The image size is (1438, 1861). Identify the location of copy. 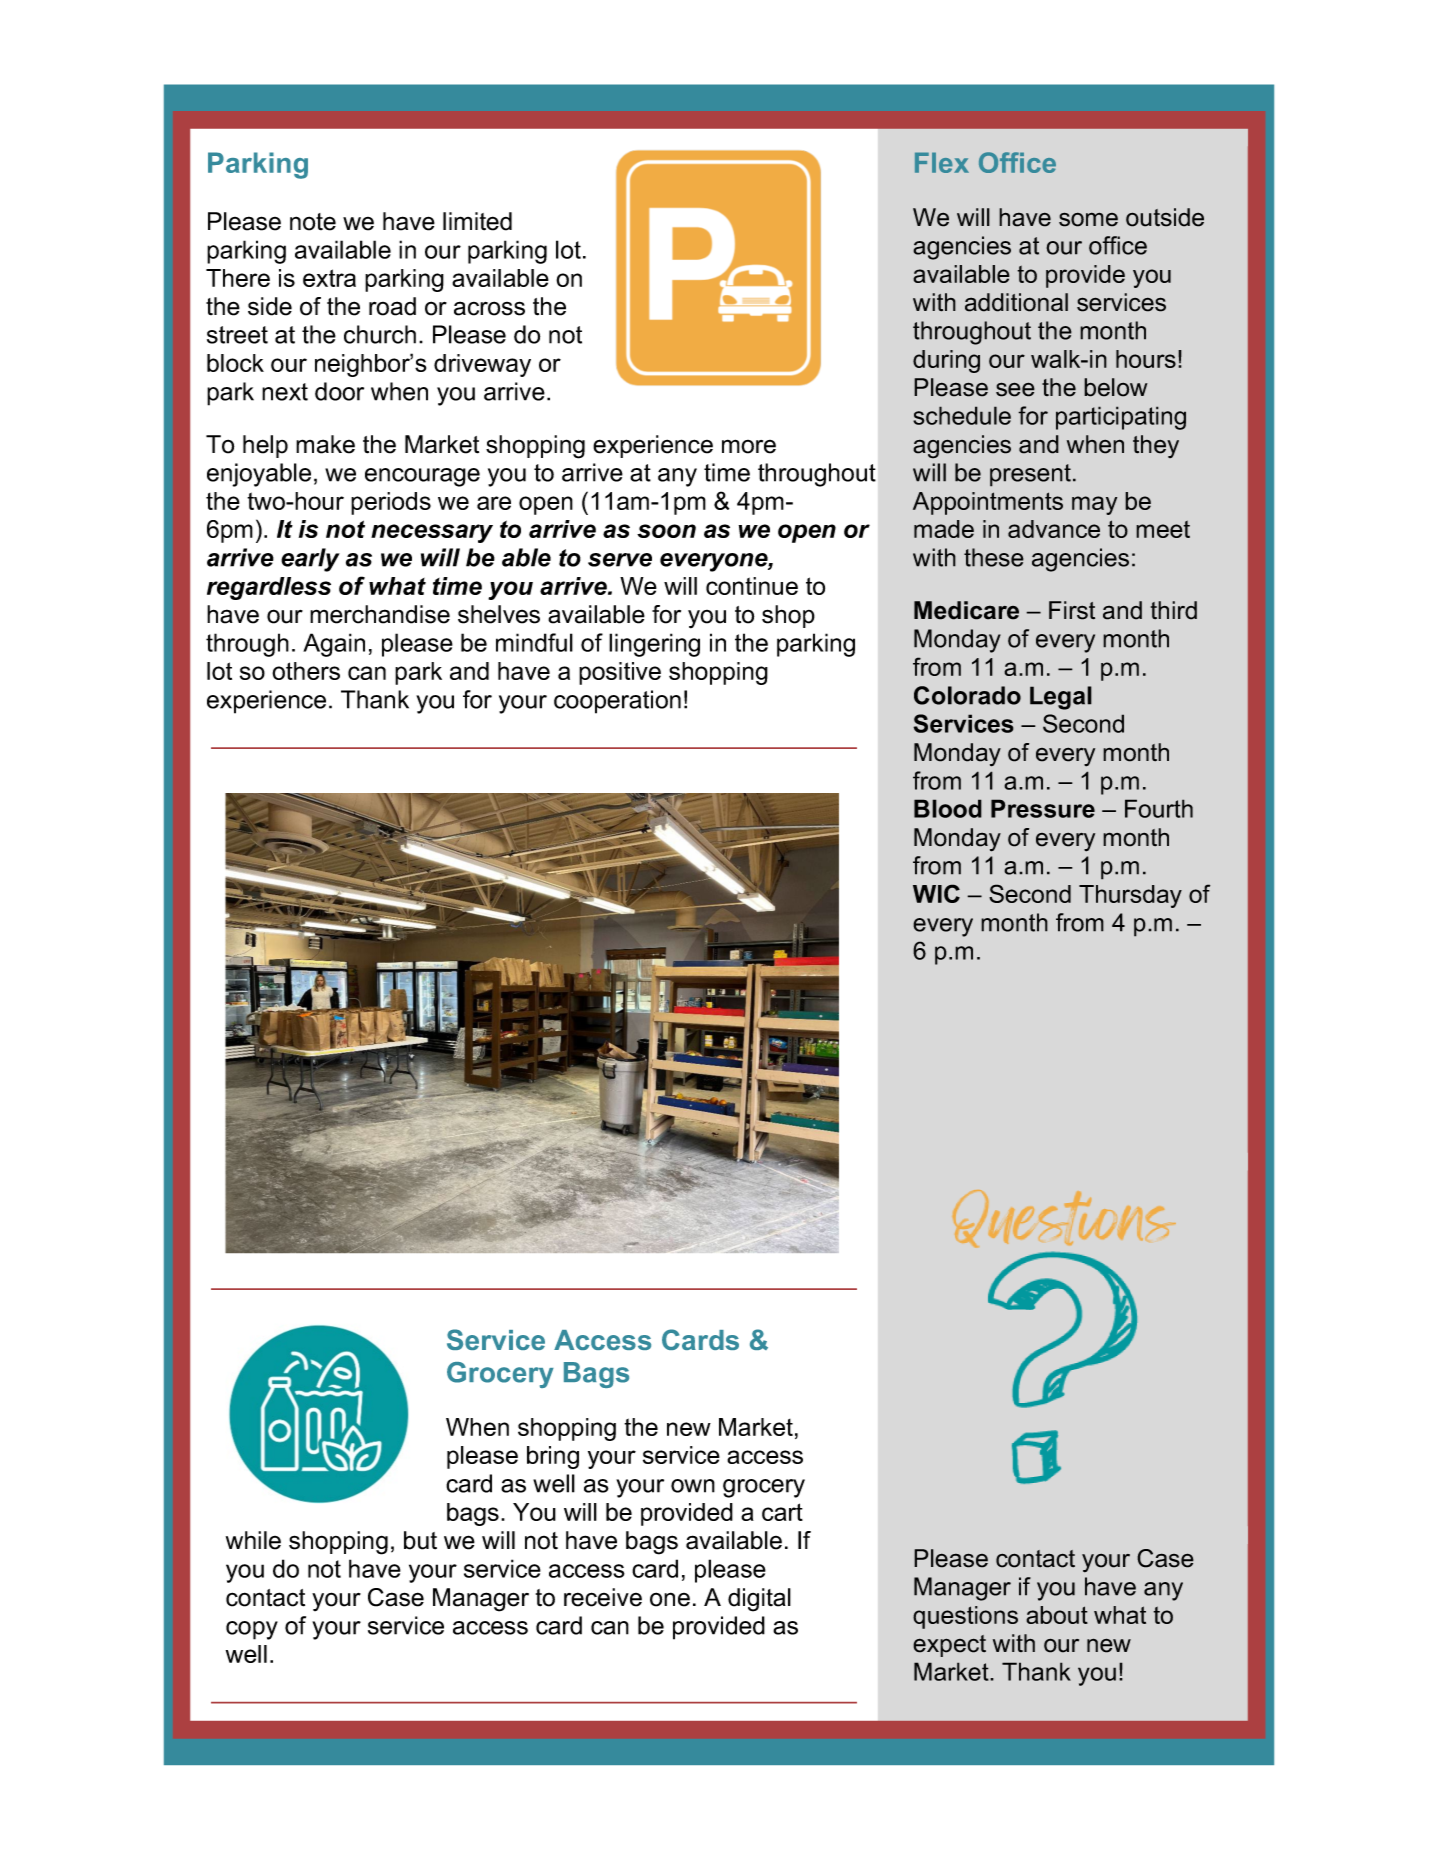
(252, 1630).
